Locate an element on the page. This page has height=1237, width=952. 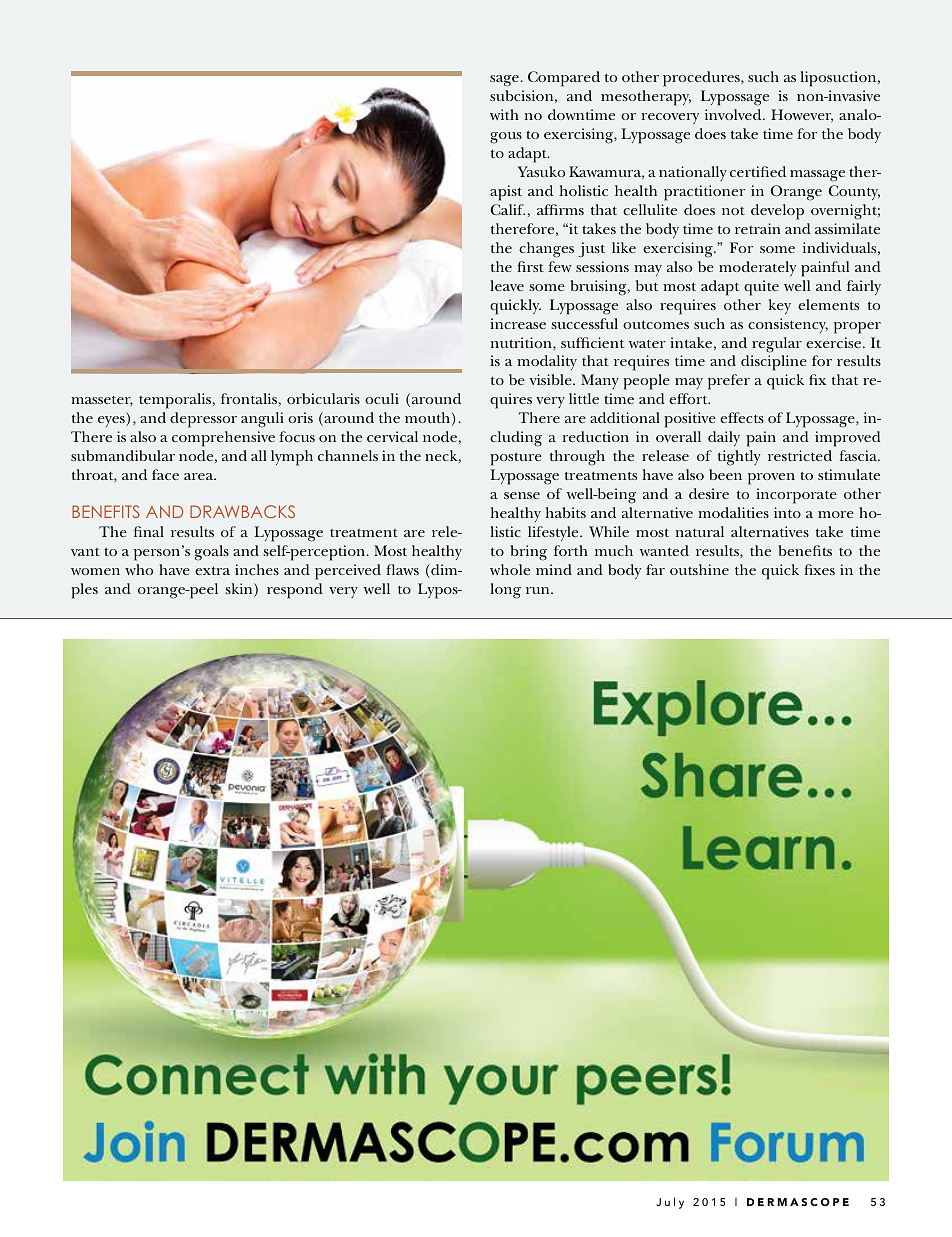
outshine is located at coordinates (699, 569).
